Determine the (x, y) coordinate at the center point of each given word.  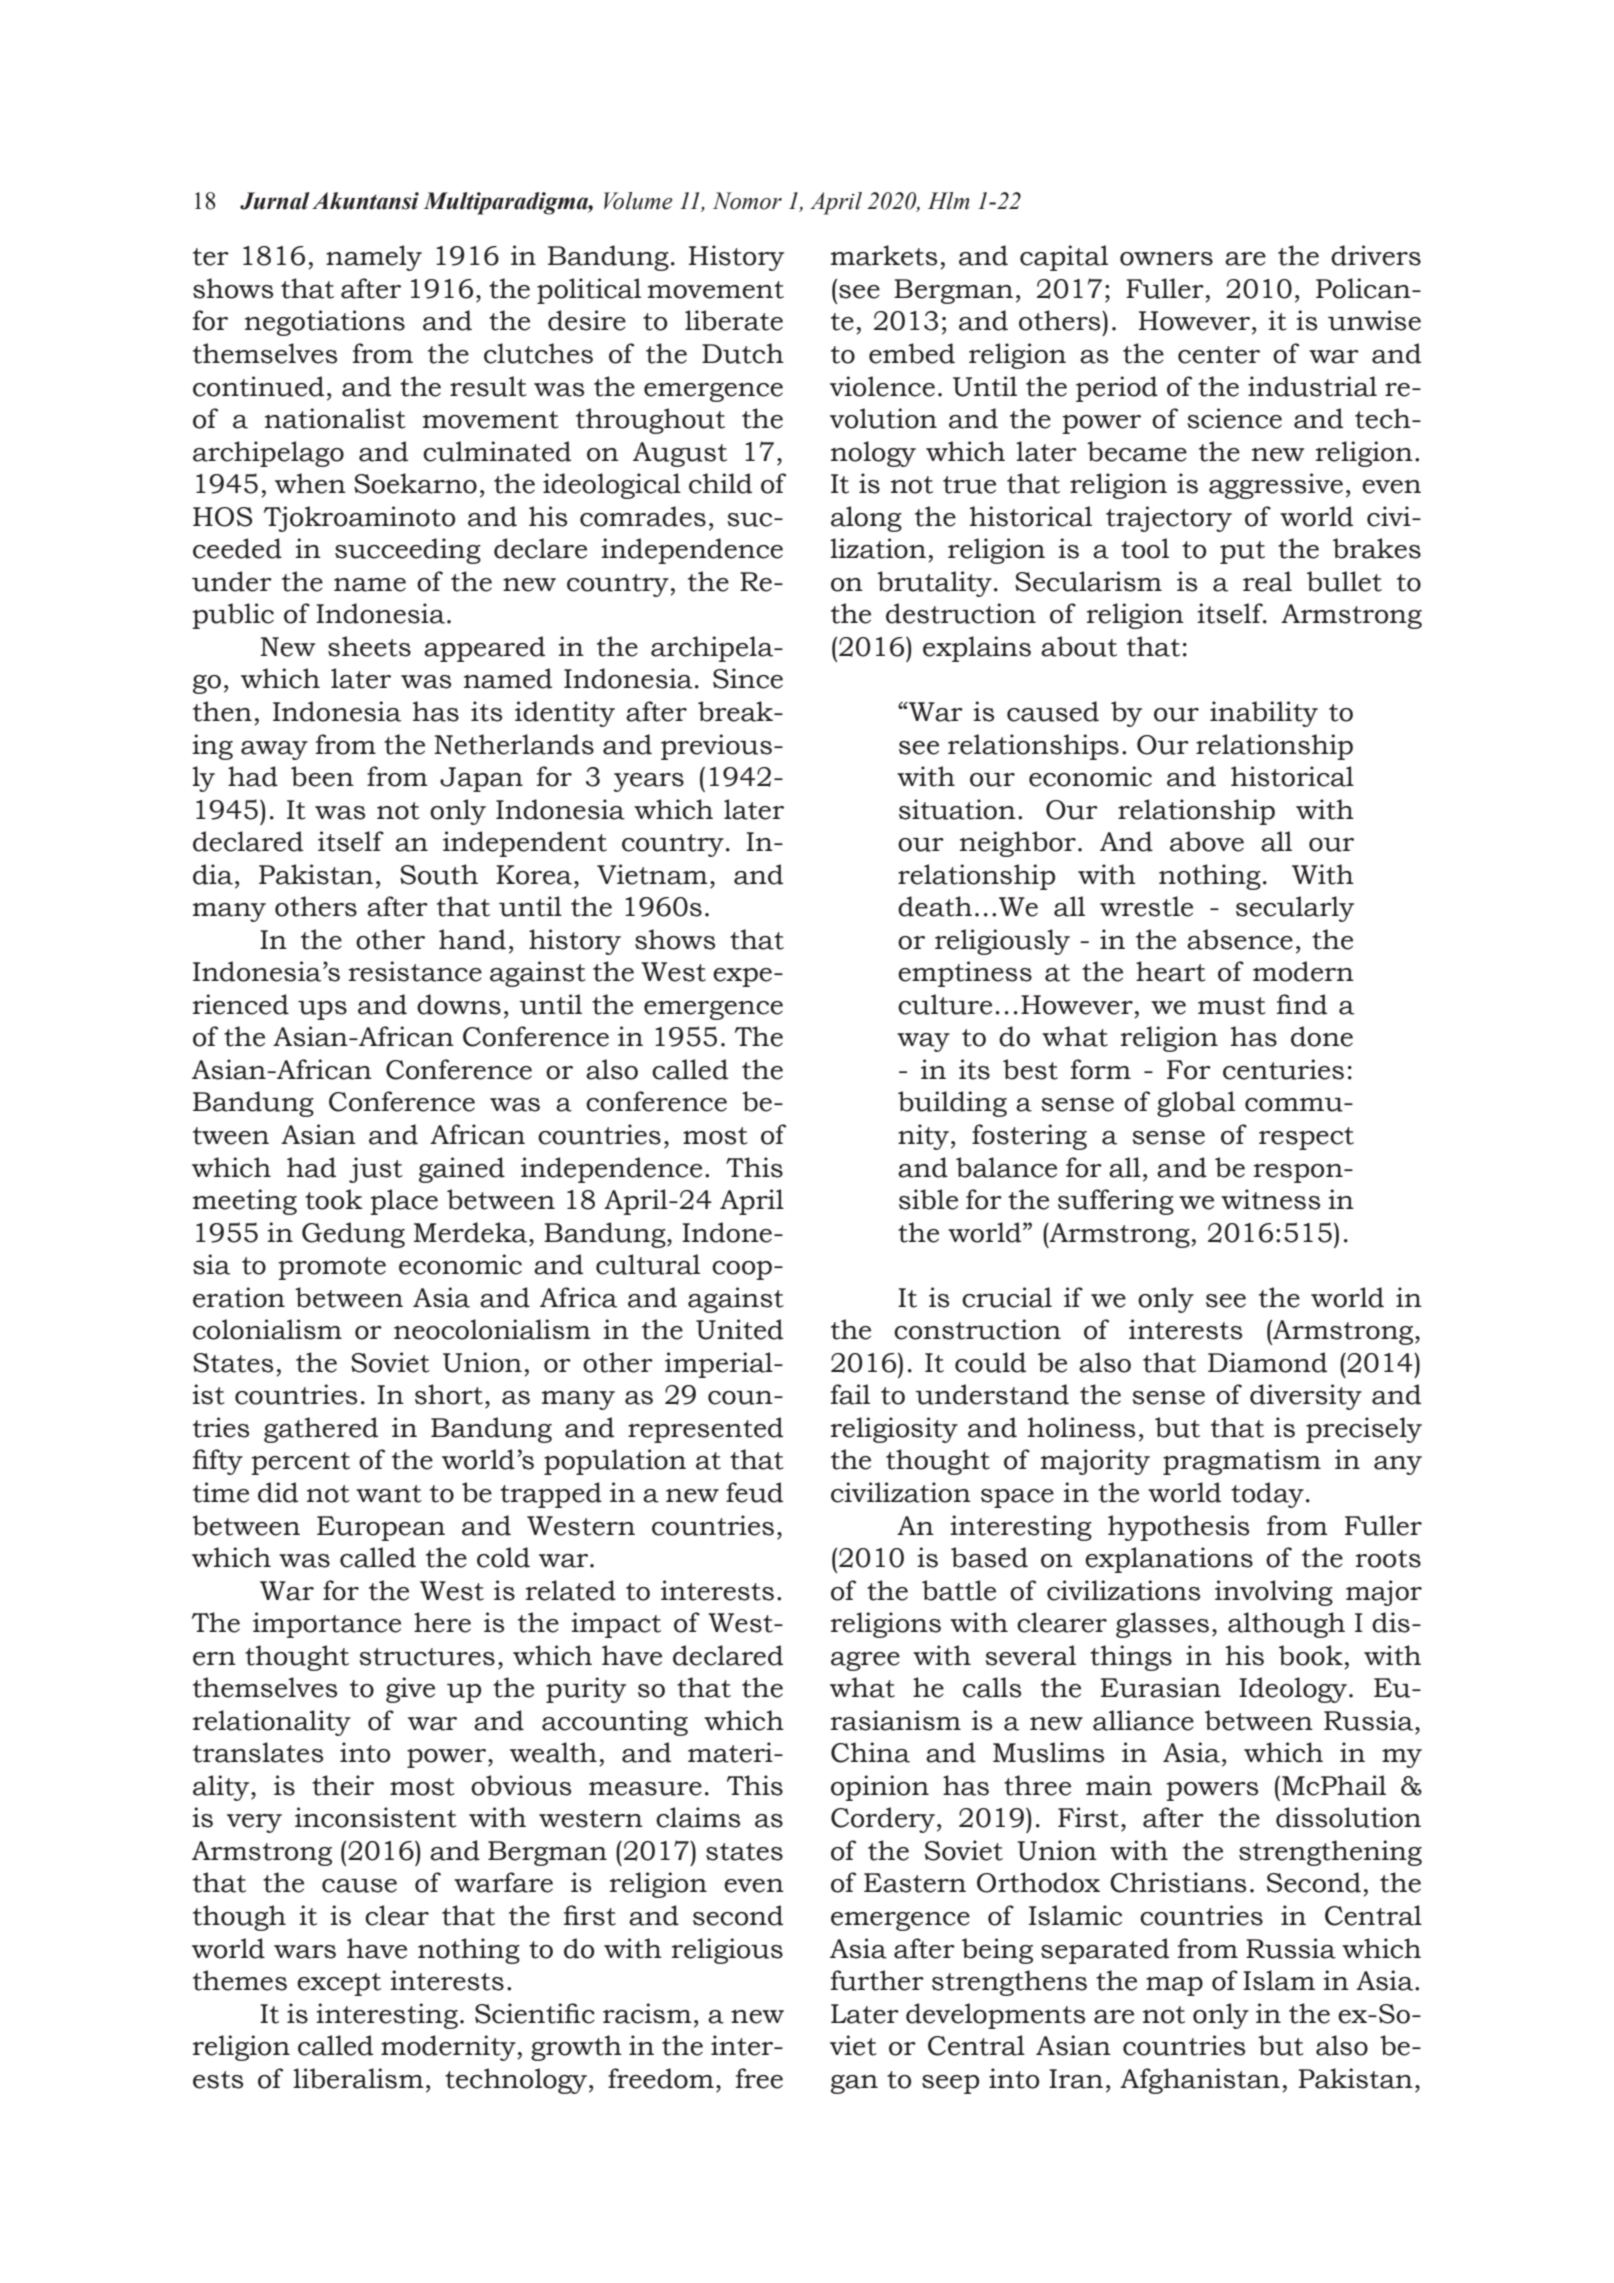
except (339, 1984)
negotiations (325, 323)
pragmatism (1242, 1462)
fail (850, 1394)
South (439, 874)
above (1207, 841)
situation (957, 809)
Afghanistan (1200, 2081)
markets (884, 255)
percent (300, 1463)
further (877, 1980)
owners (1166, 259)
